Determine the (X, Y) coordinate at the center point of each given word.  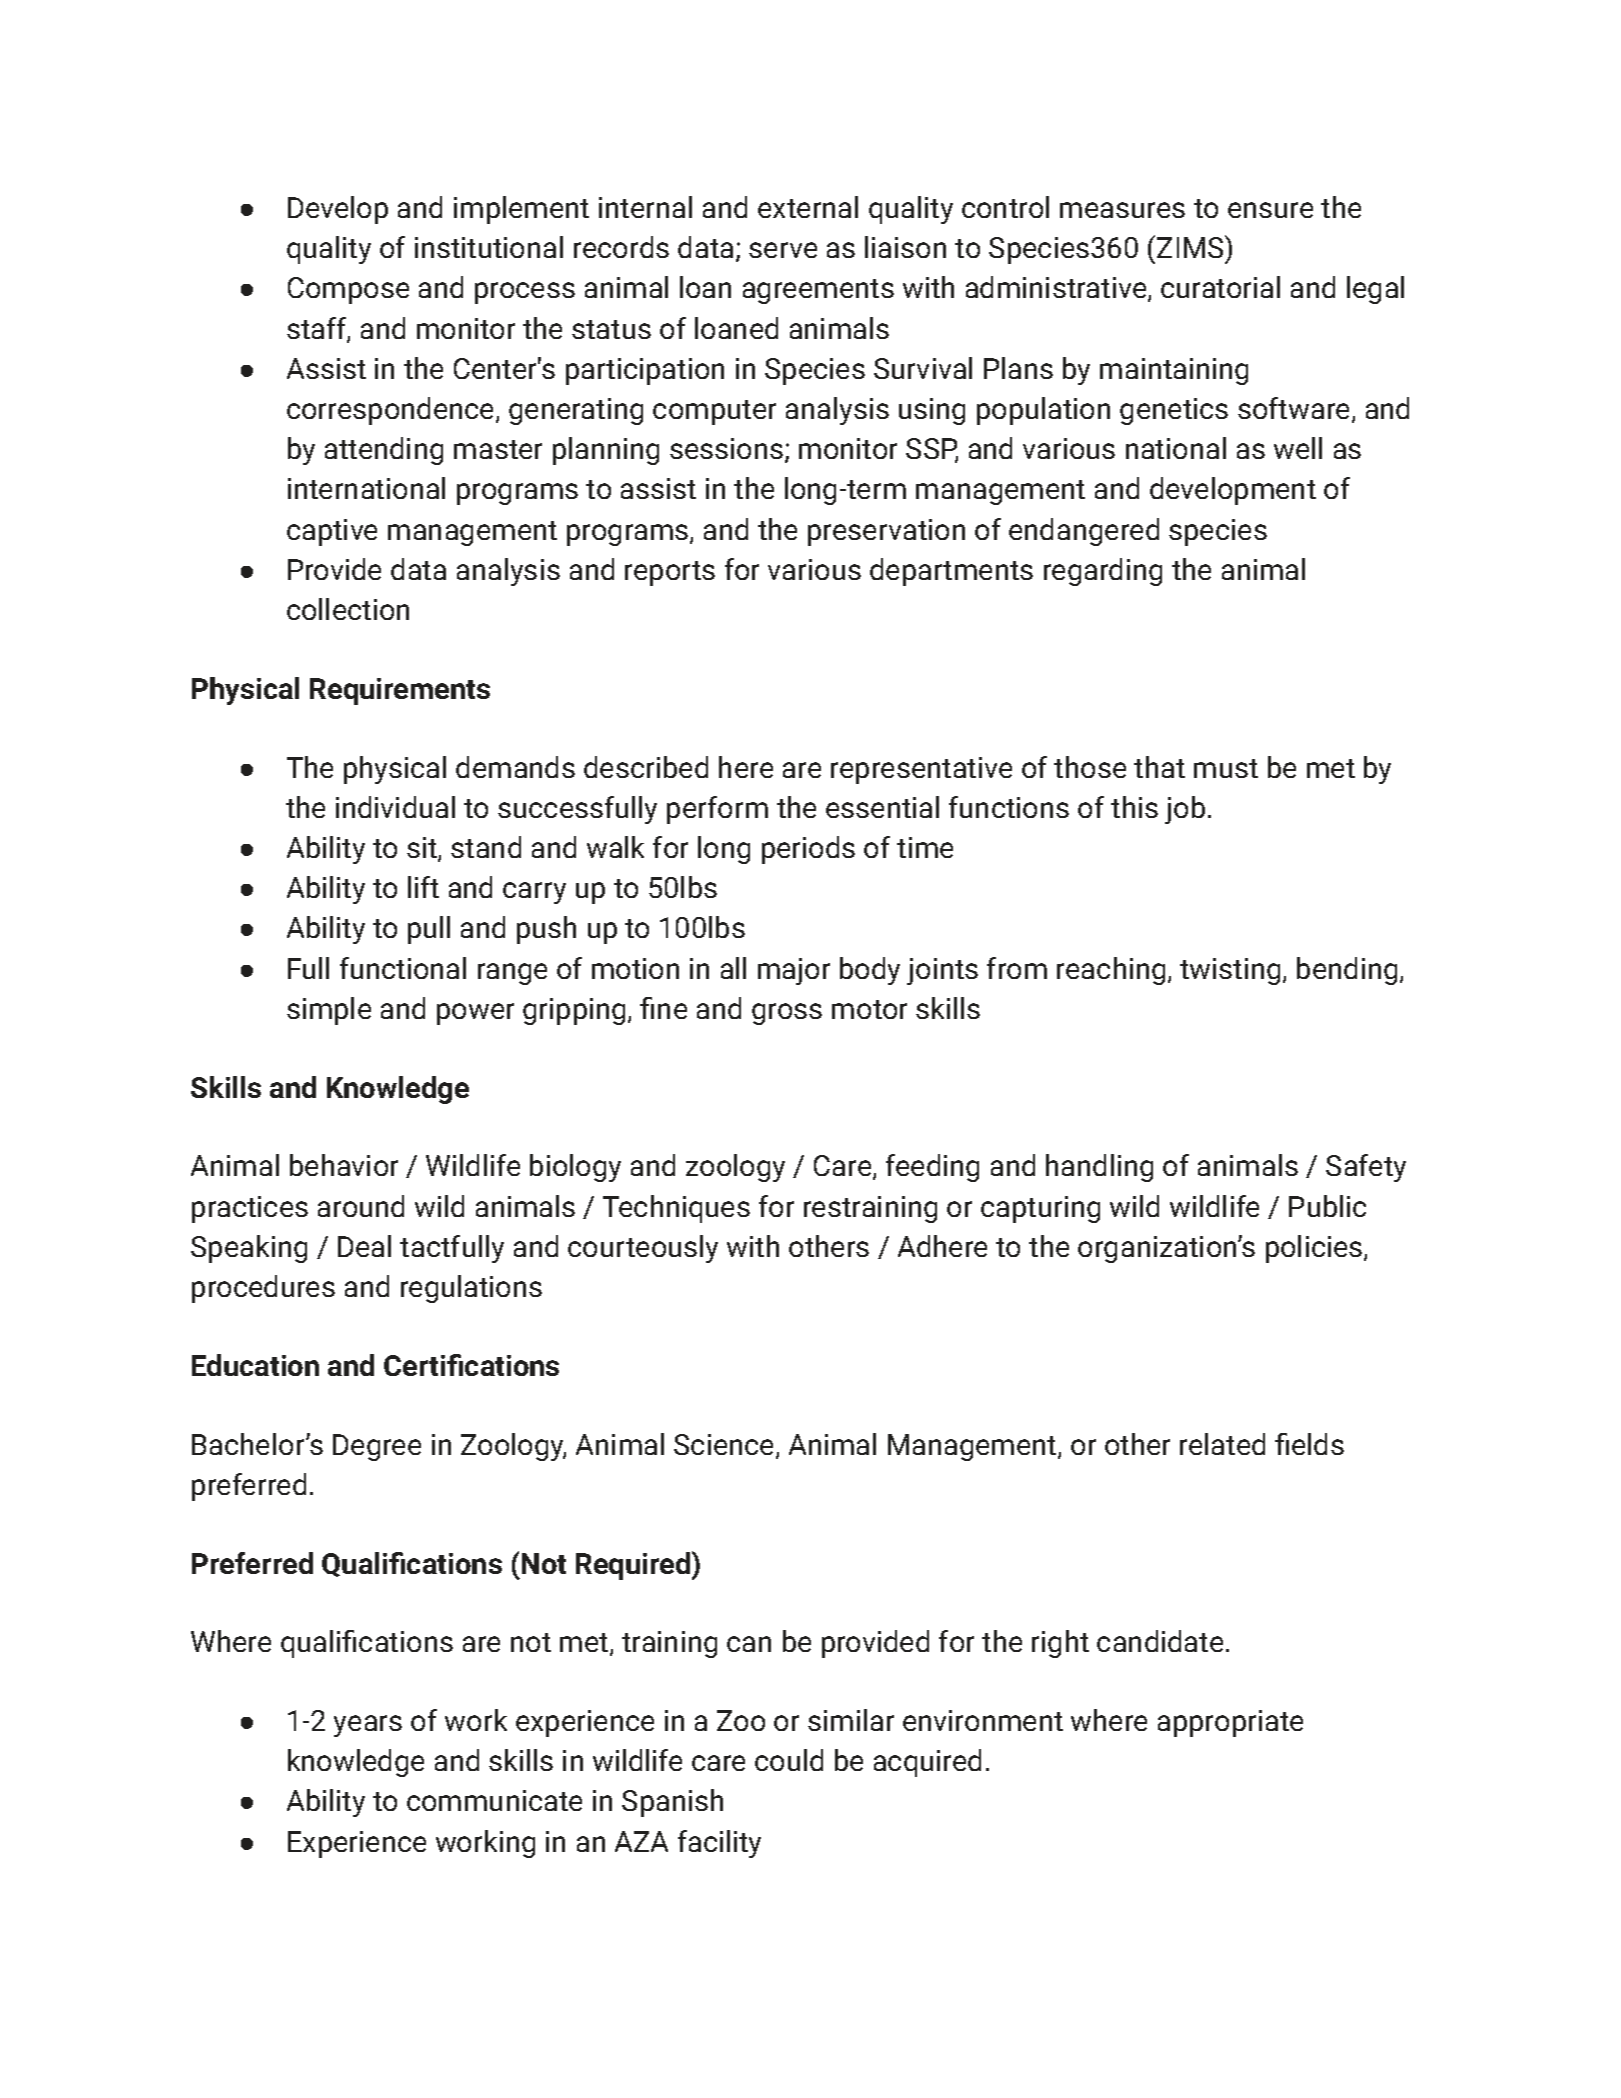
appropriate (1230, 1723)
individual (395, 807)
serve (783, 250)
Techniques (676, 1209)
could (789, 1760)
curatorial (1220, 287)
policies (1315, 1249)
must (1226, 768)
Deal (364, 1246)
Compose (348, 290)
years (368, 1726)
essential (882, 807)
